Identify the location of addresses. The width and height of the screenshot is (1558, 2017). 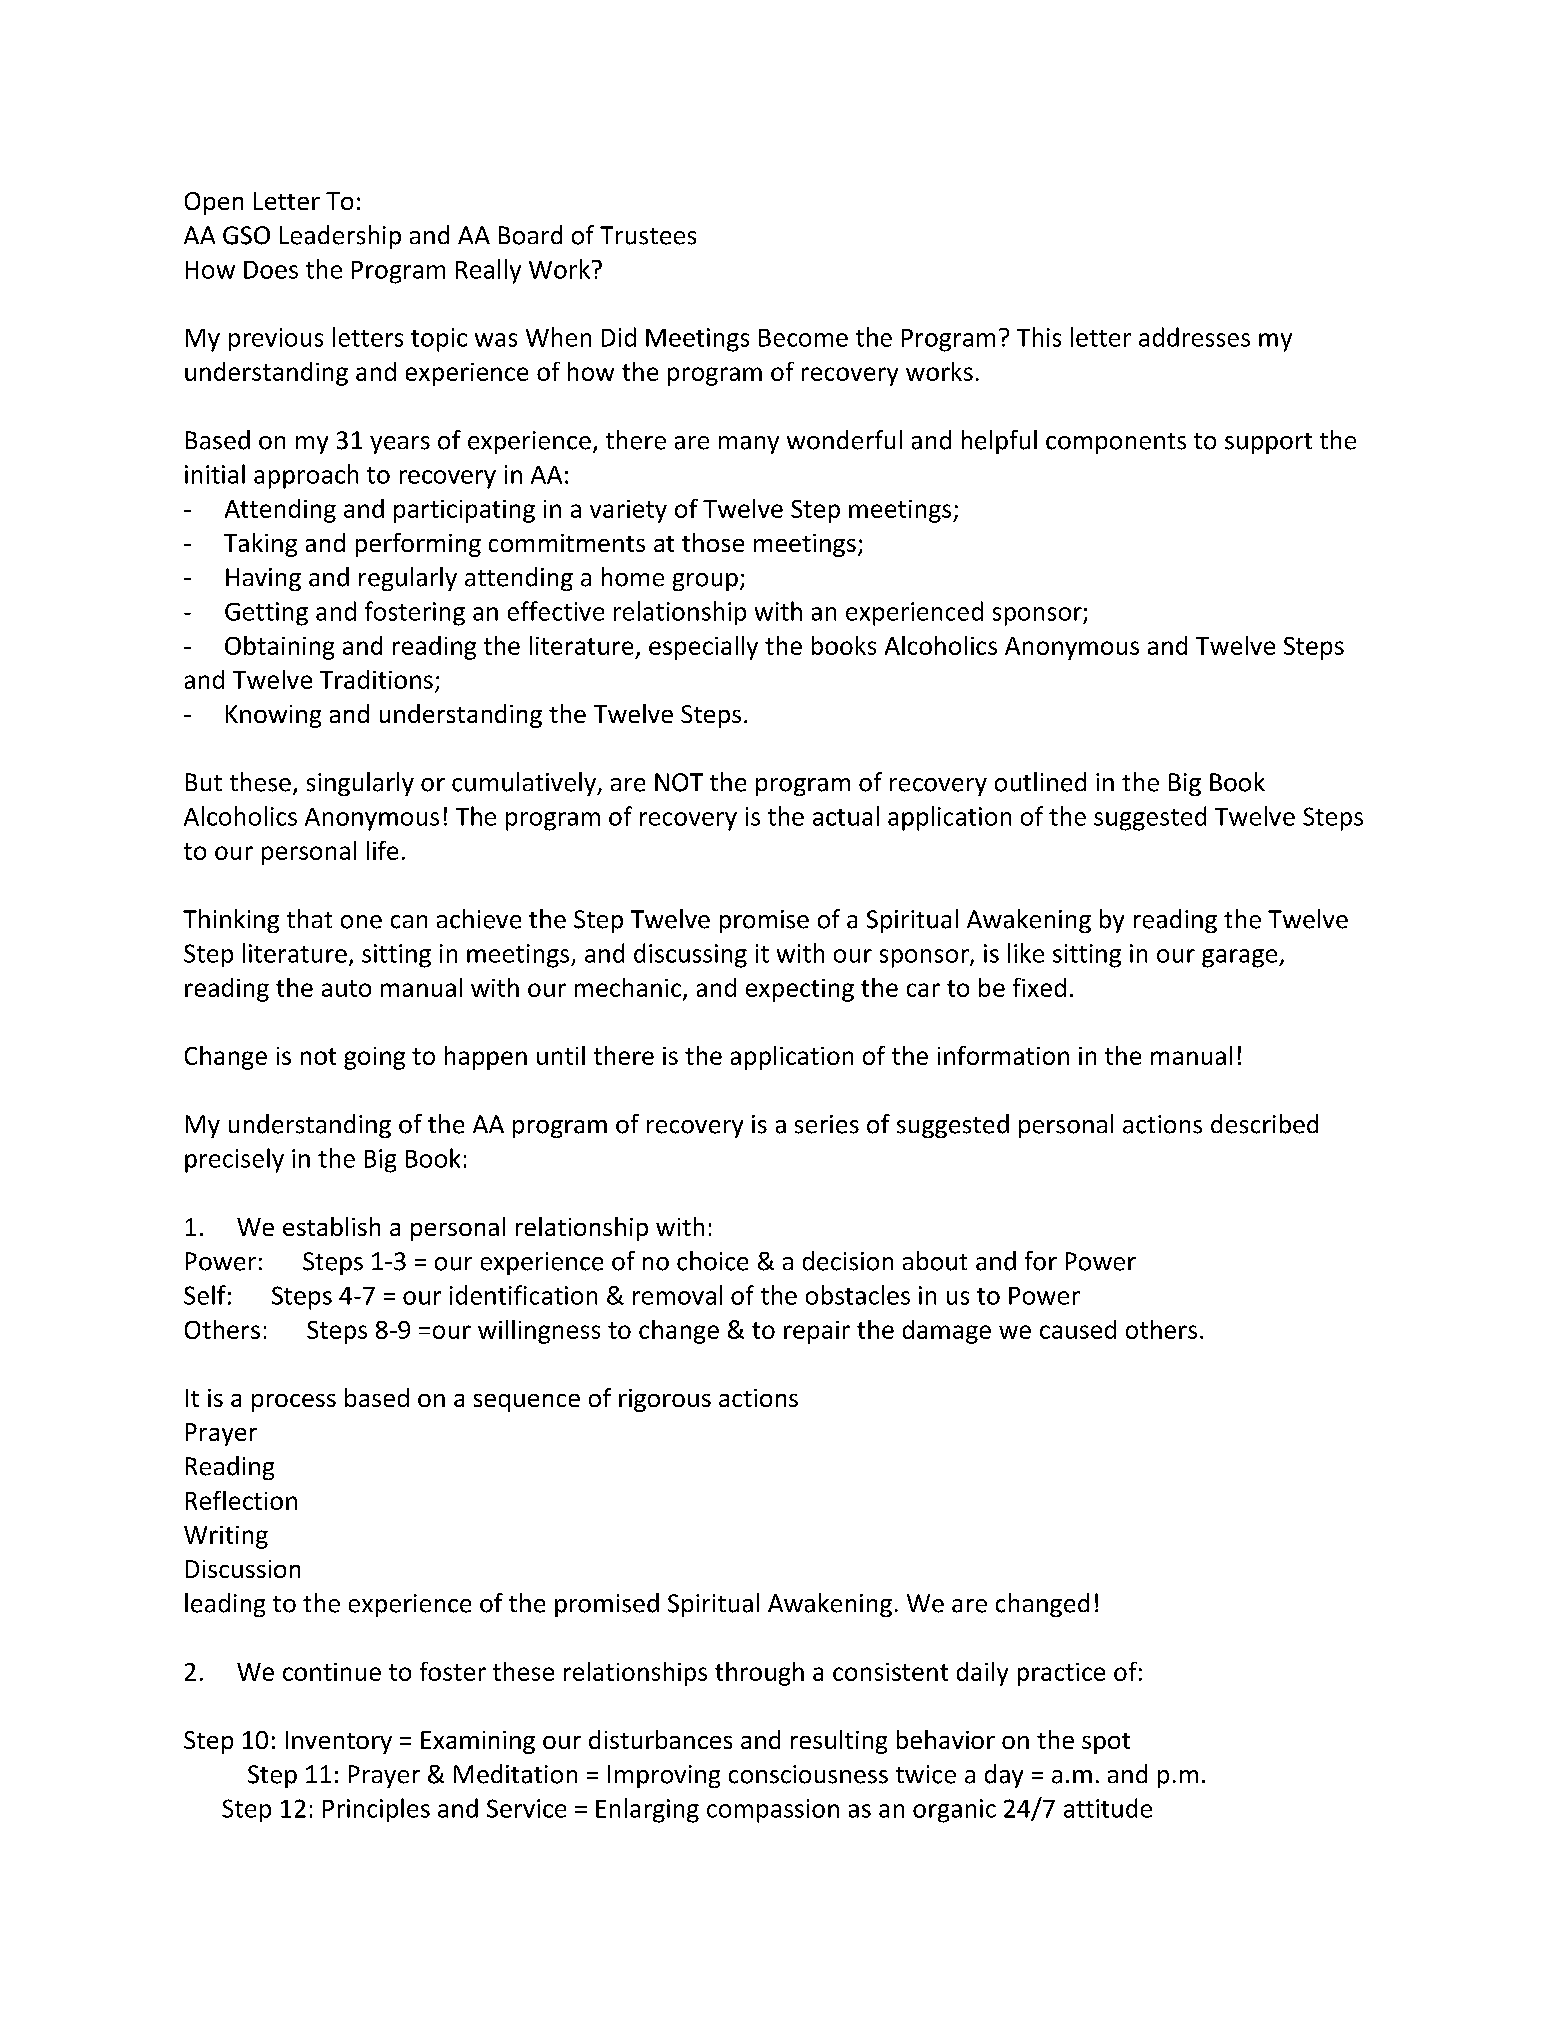
(1194, 337).
